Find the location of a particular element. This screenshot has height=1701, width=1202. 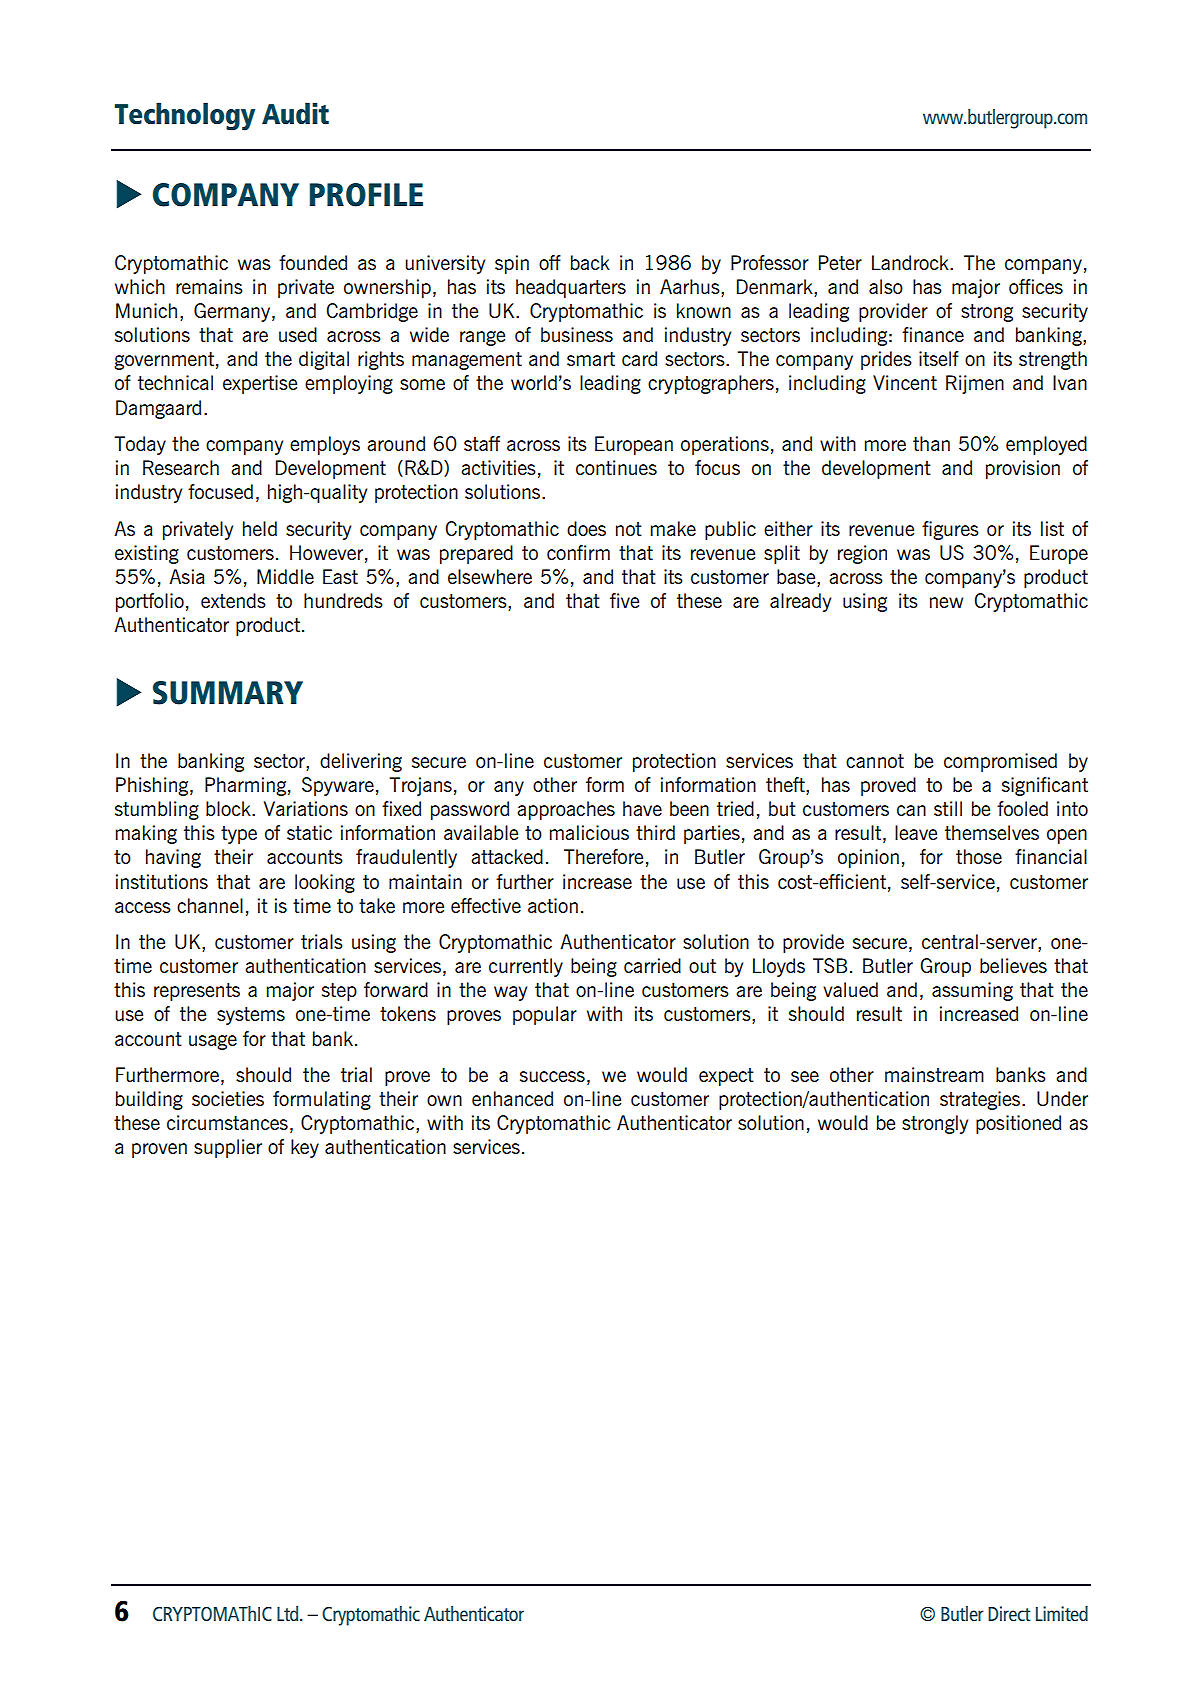

Ltd is located at coordinates (289, 1613).
